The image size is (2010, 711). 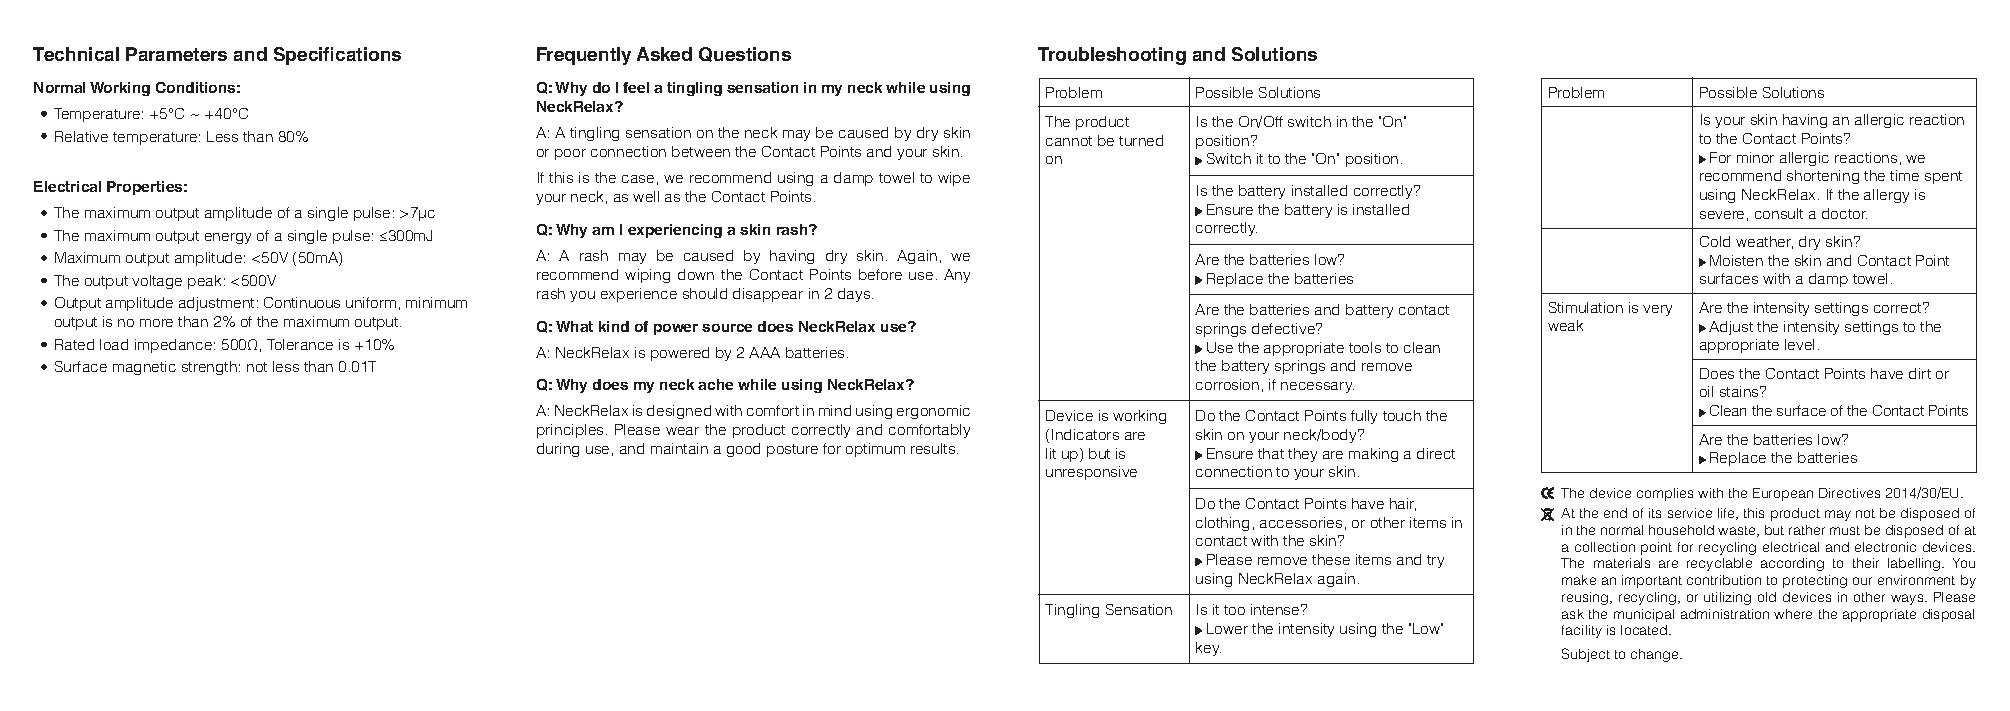 What do you see at coordinates (558, 450) in the screenshot?
I see `during` at bounding box center [558, 450].
